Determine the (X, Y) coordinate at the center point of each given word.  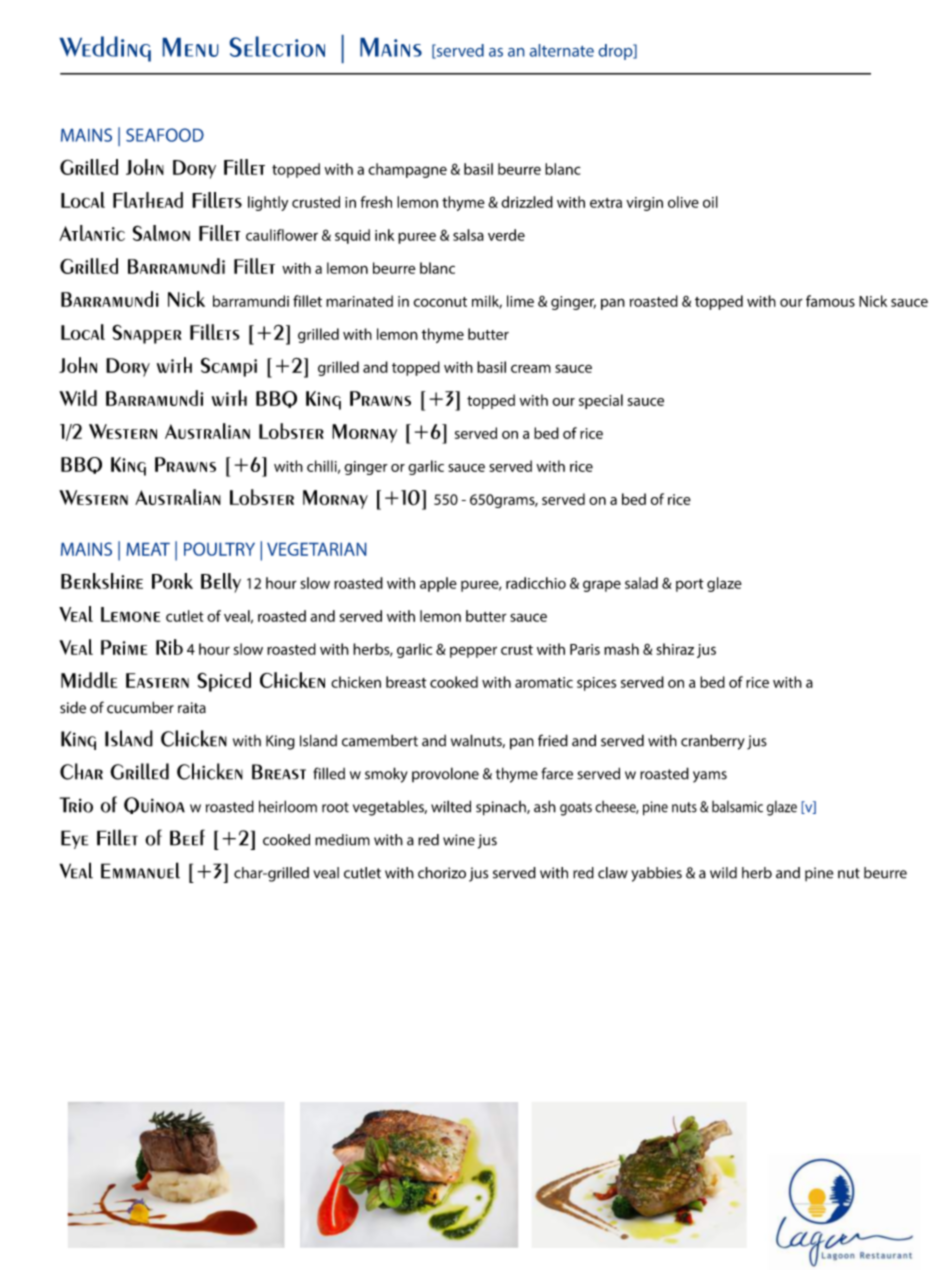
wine (459, 840)
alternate (562, 50)
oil (710, 202)
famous (830, 301)
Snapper (147, 334)
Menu (190, 47)
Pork (172, 581)
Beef (187, 837)
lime (520, 301)
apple (438, 584)
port (690, 585)
